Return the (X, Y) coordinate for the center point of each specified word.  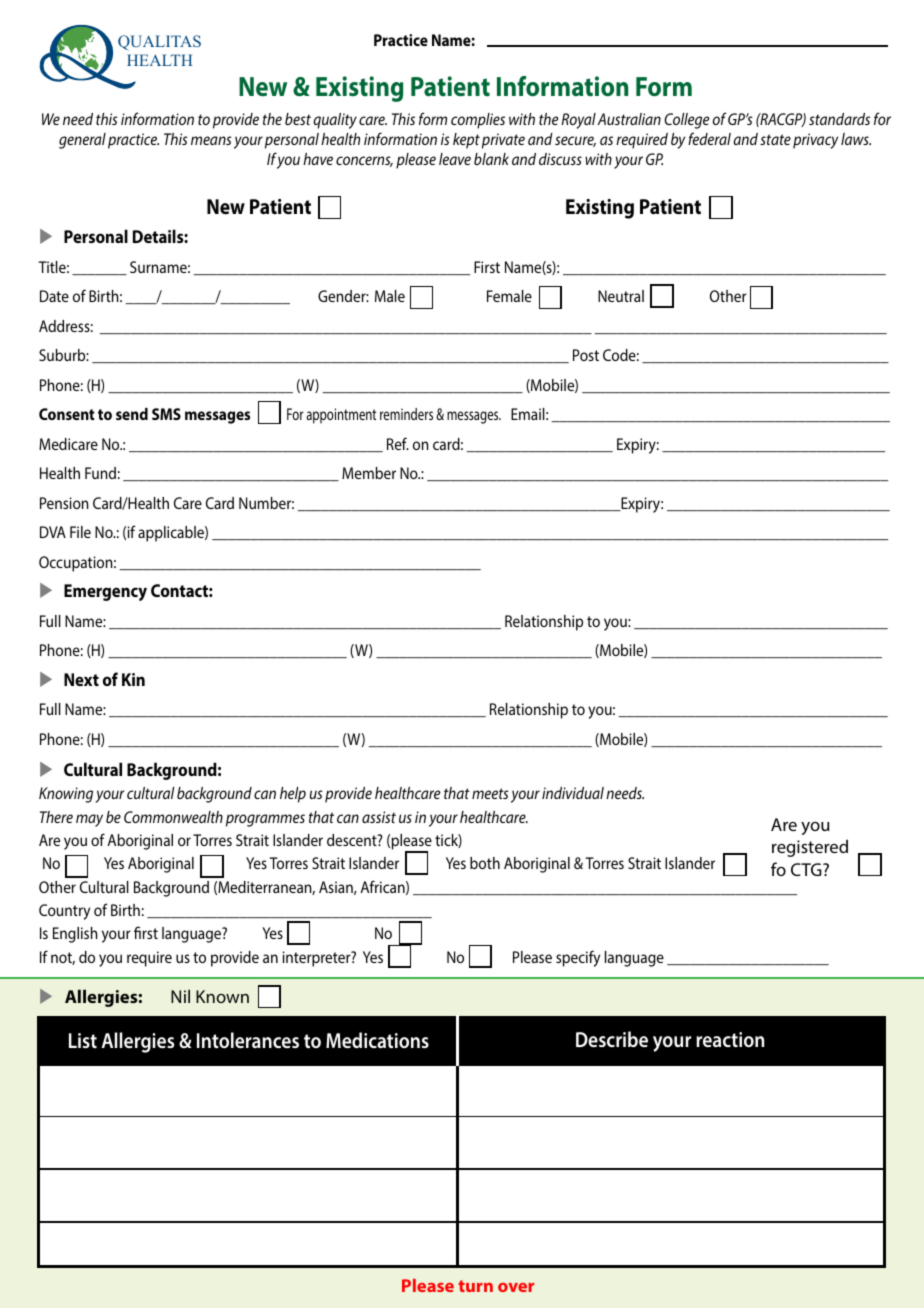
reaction (730, 1039)
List (83, 1040)
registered (810, 848)
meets (490, 793)
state (775, 139)
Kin (133, 679)
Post (586, 355)
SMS (166, 414)
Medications (377, 1040)
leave (455, 159)
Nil (180, 996)
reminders (406, 414)
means (211, 140)
